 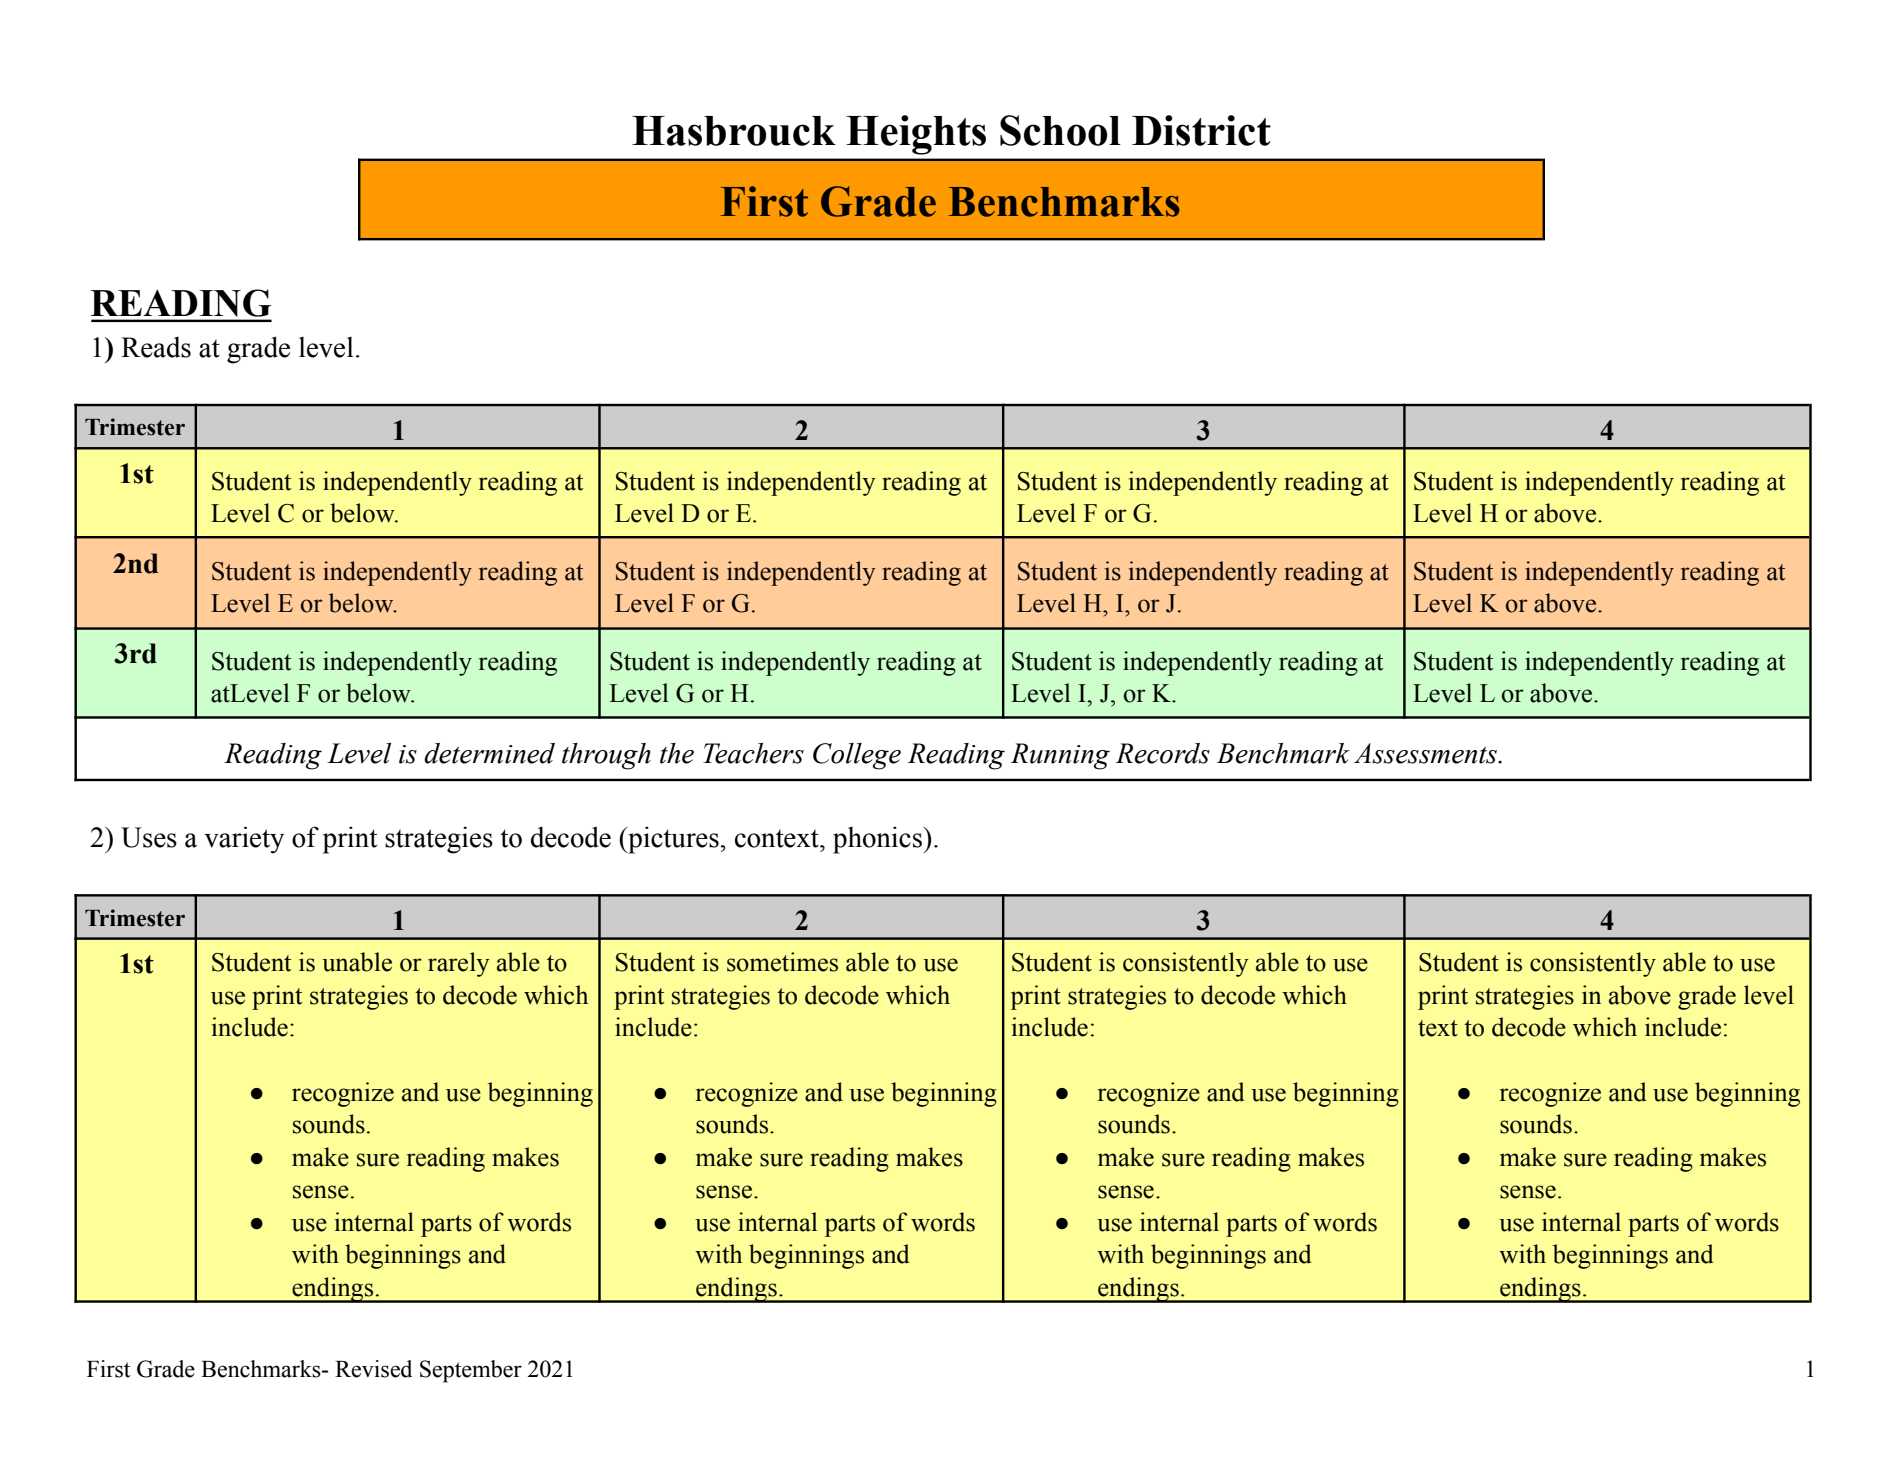 I want to click on September, so click(x=471, y=1371).
